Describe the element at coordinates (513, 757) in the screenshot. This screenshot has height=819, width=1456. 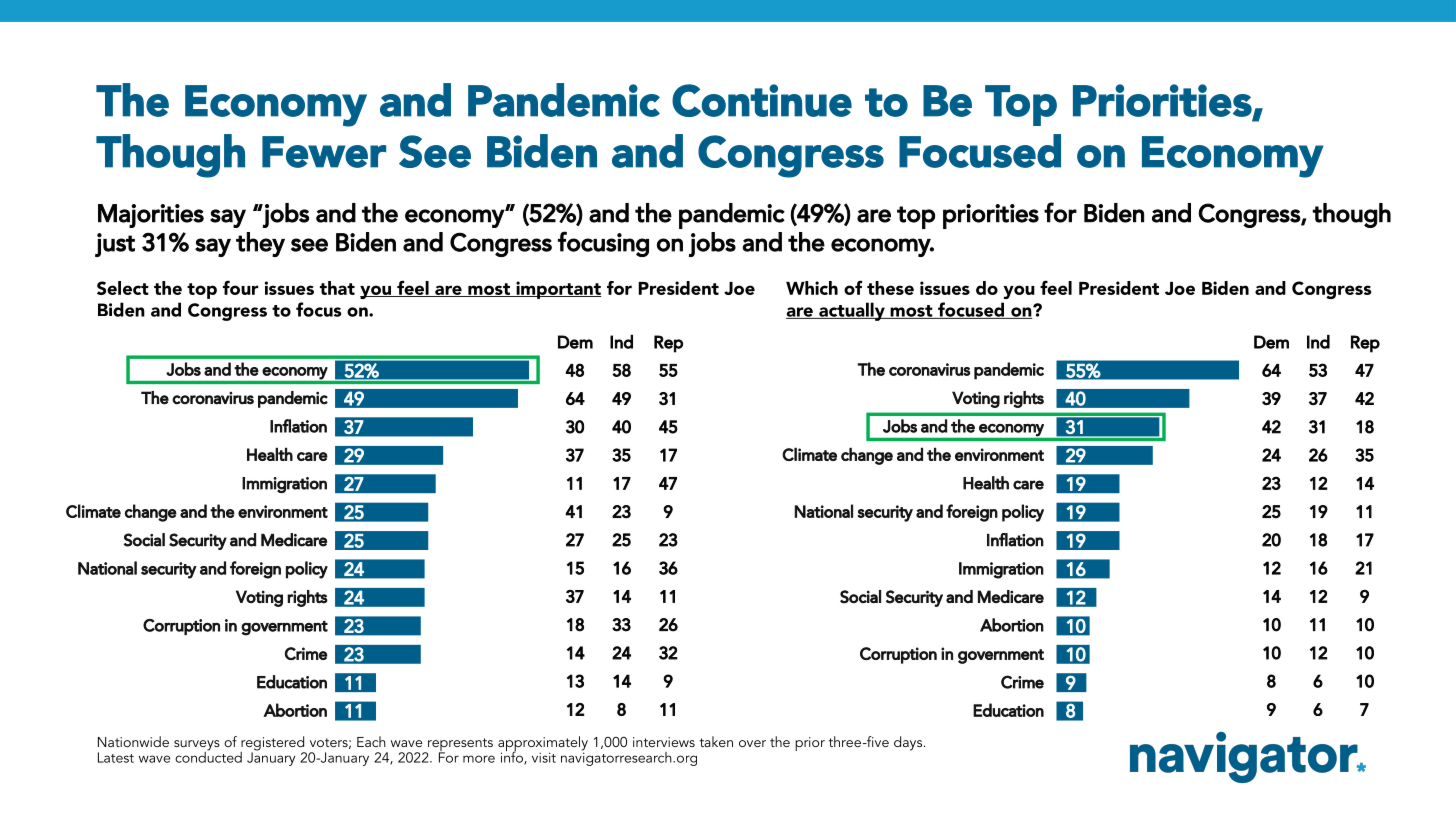
I see `info` at that location.
